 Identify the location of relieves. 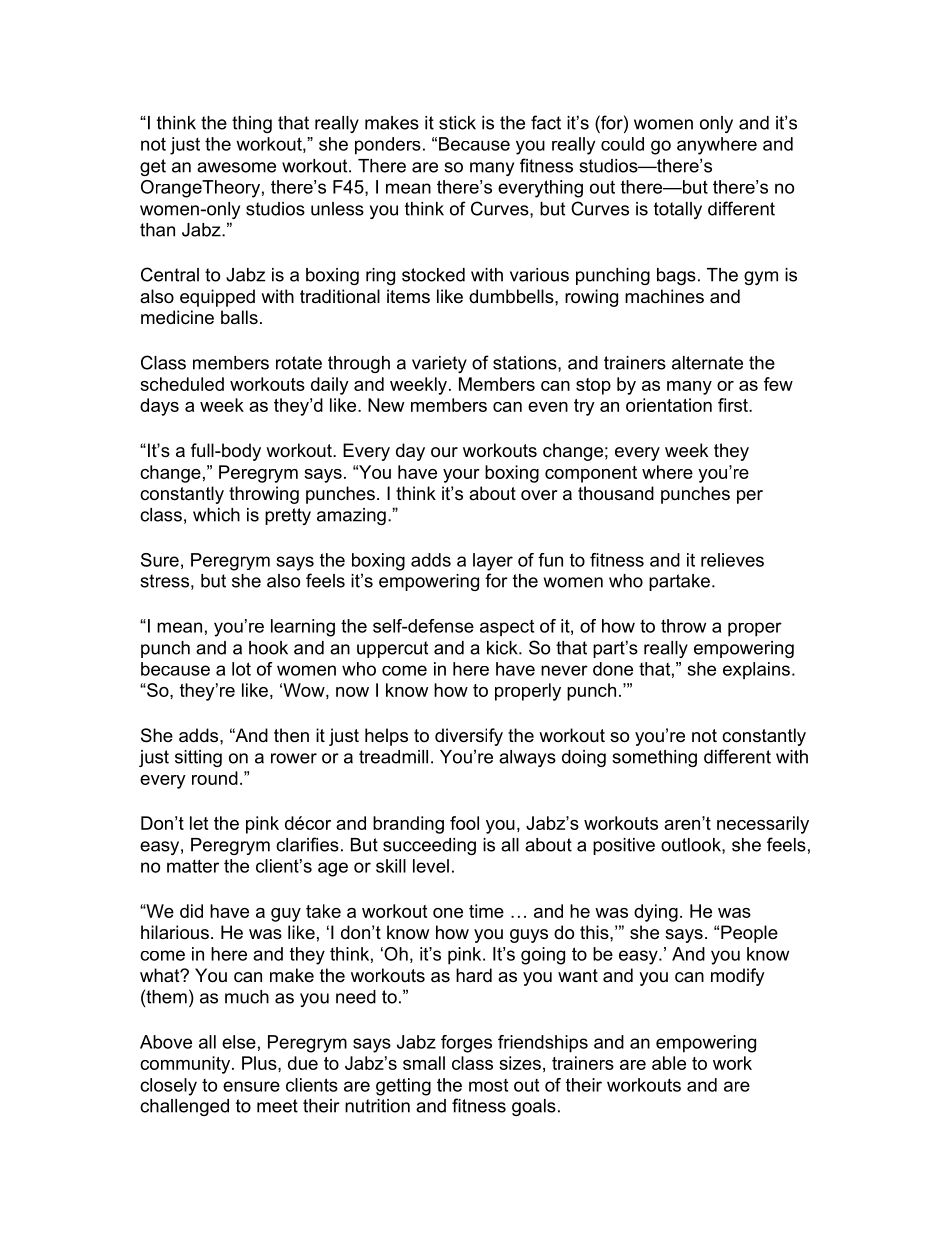
(732, 560).
